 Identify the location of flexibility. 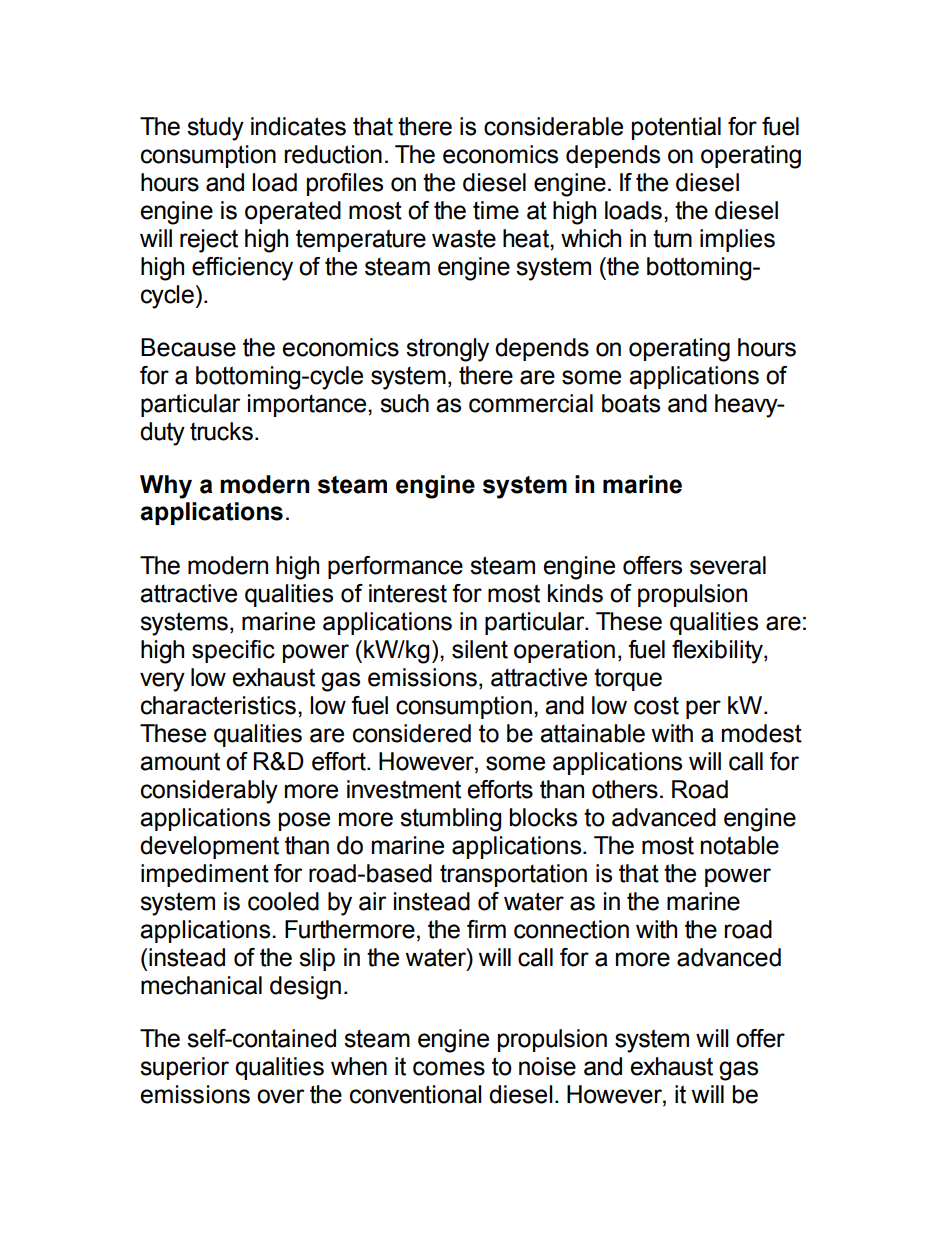
(718, 652).
